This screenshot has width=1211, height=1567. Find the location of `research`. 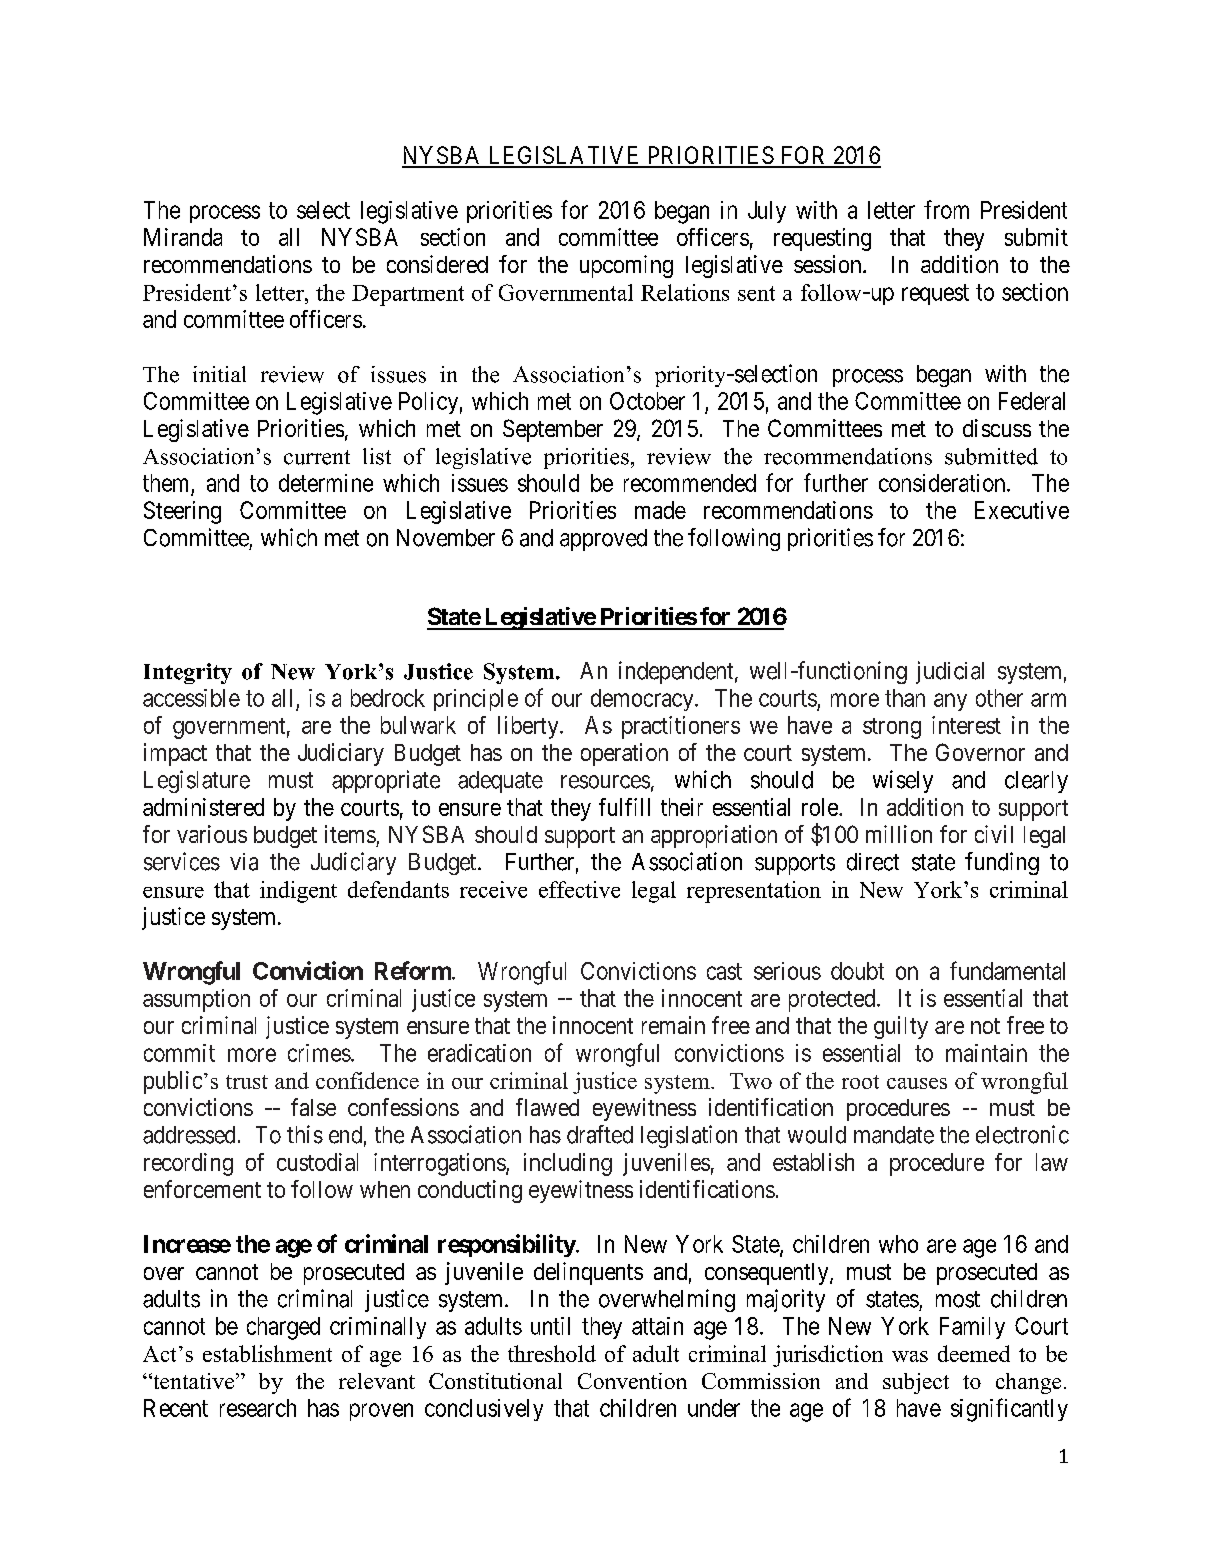

research is located at coordinates (258, 1408).
